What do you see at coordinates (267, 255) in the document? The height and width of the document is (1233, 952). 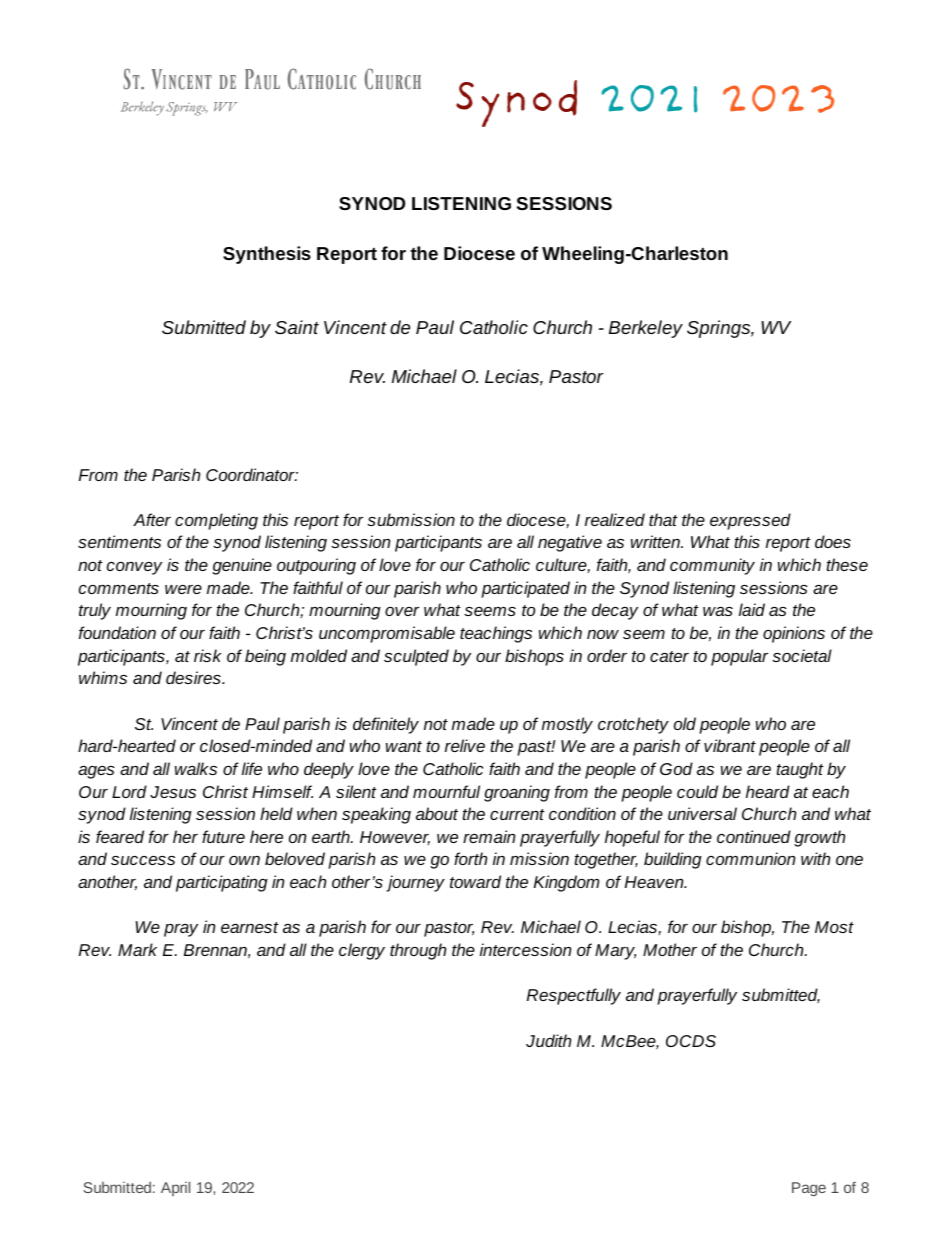 I see `Synthesis` at bounding box center [267, 255].
